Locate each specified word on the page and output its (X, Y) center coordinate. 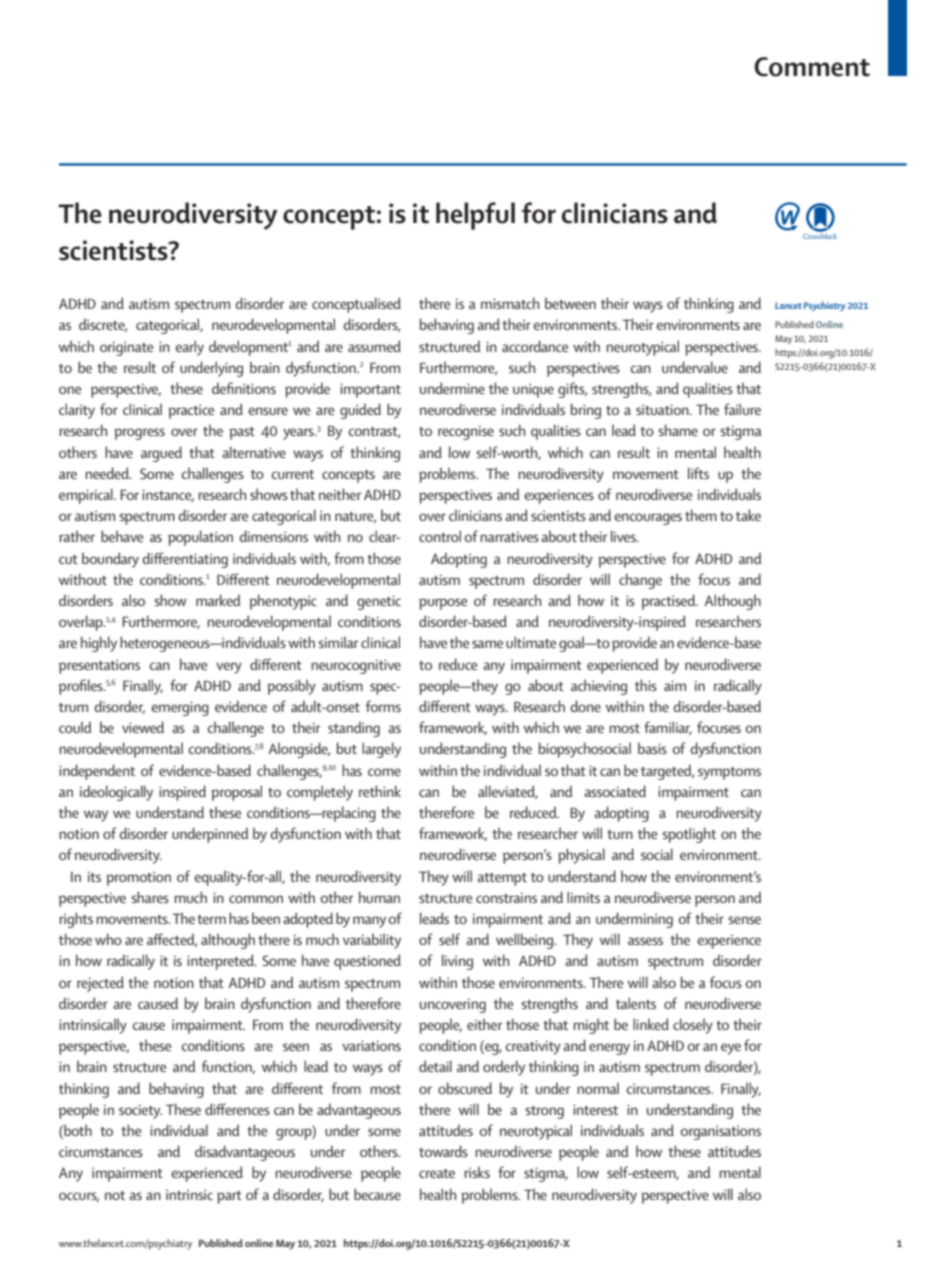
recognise (466, 432)
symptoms (729, 773)
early (189, 348)
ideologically (116, 793)
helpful (475, 216)
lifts (698, 473)
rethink (380, 791)
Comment (812, 67)
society (140, 1111)
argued (161, 454)
